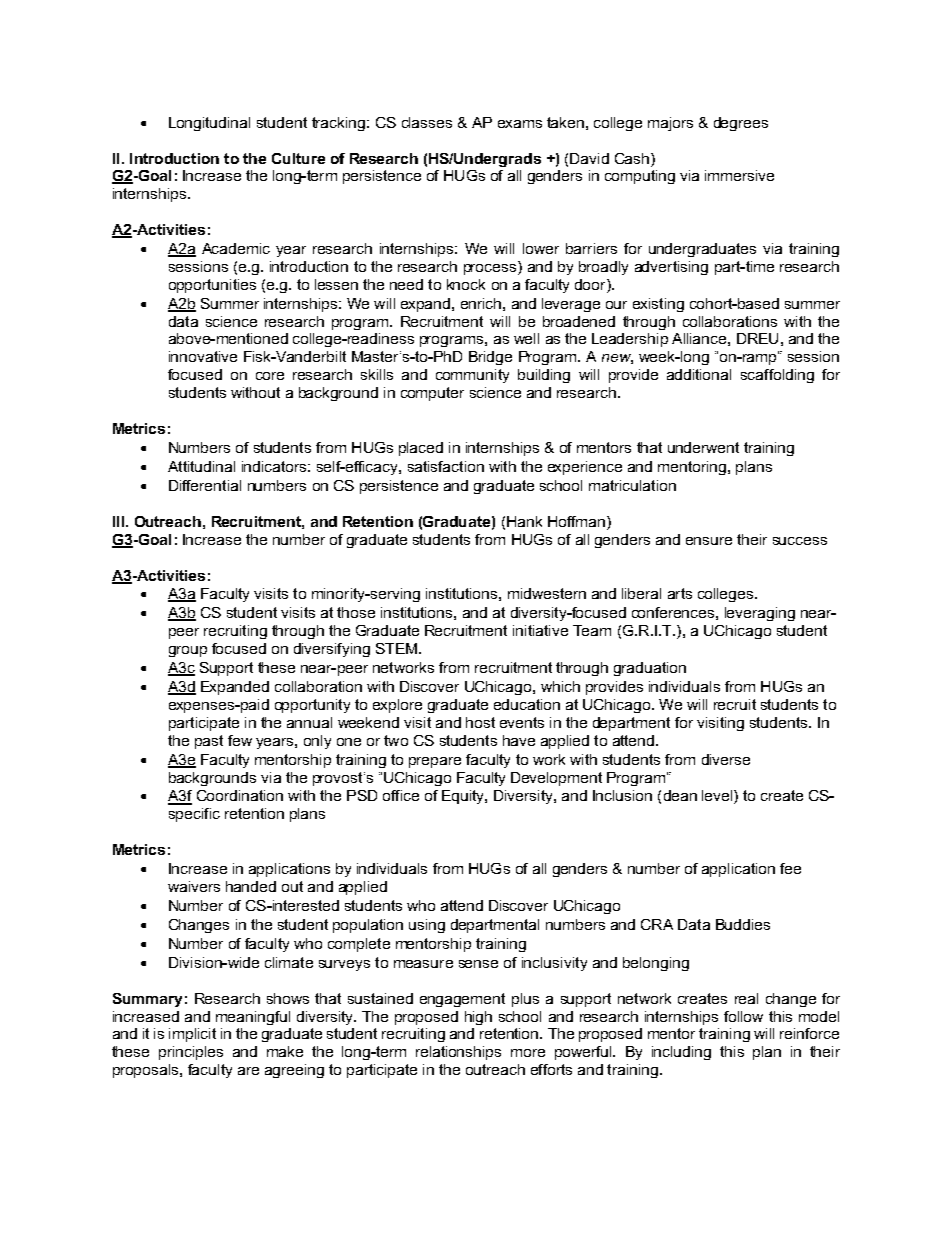  What do you see at coordinates (205, 485) in the screenshot?
I see `Differential` at bounding box center [205, 485].
